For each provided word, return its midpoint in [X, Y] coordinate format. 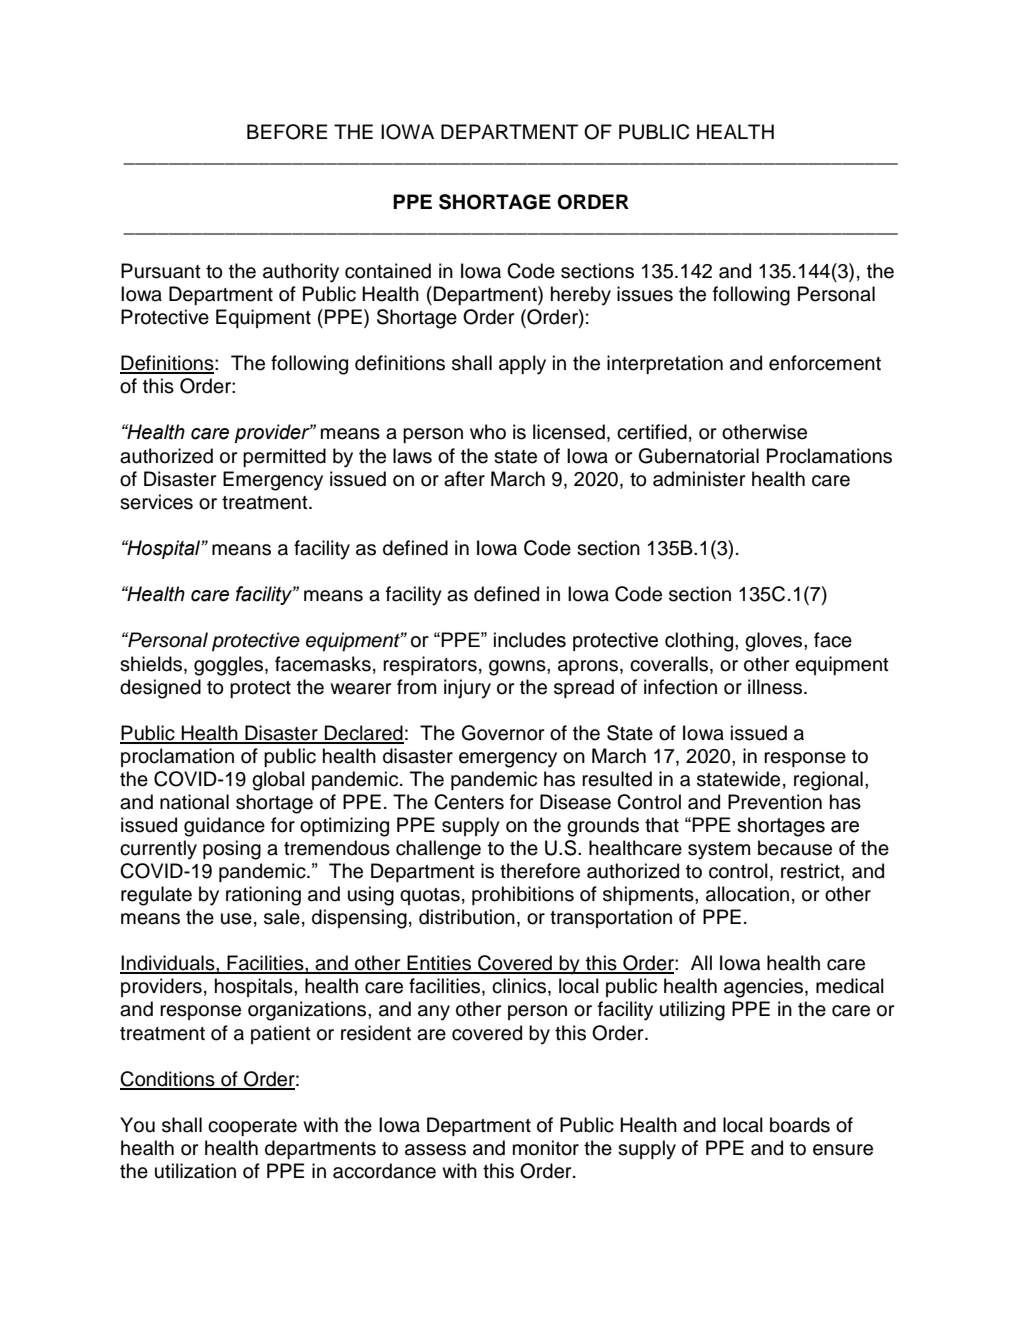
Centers [469, 802]
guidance [224, 827]
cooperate [252, 1127]
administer [699, 479]
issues [645, 294]
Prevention [775, 802]
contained [388, 271]
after [464, 479]
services [156, 502]
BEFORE [287, 132]
